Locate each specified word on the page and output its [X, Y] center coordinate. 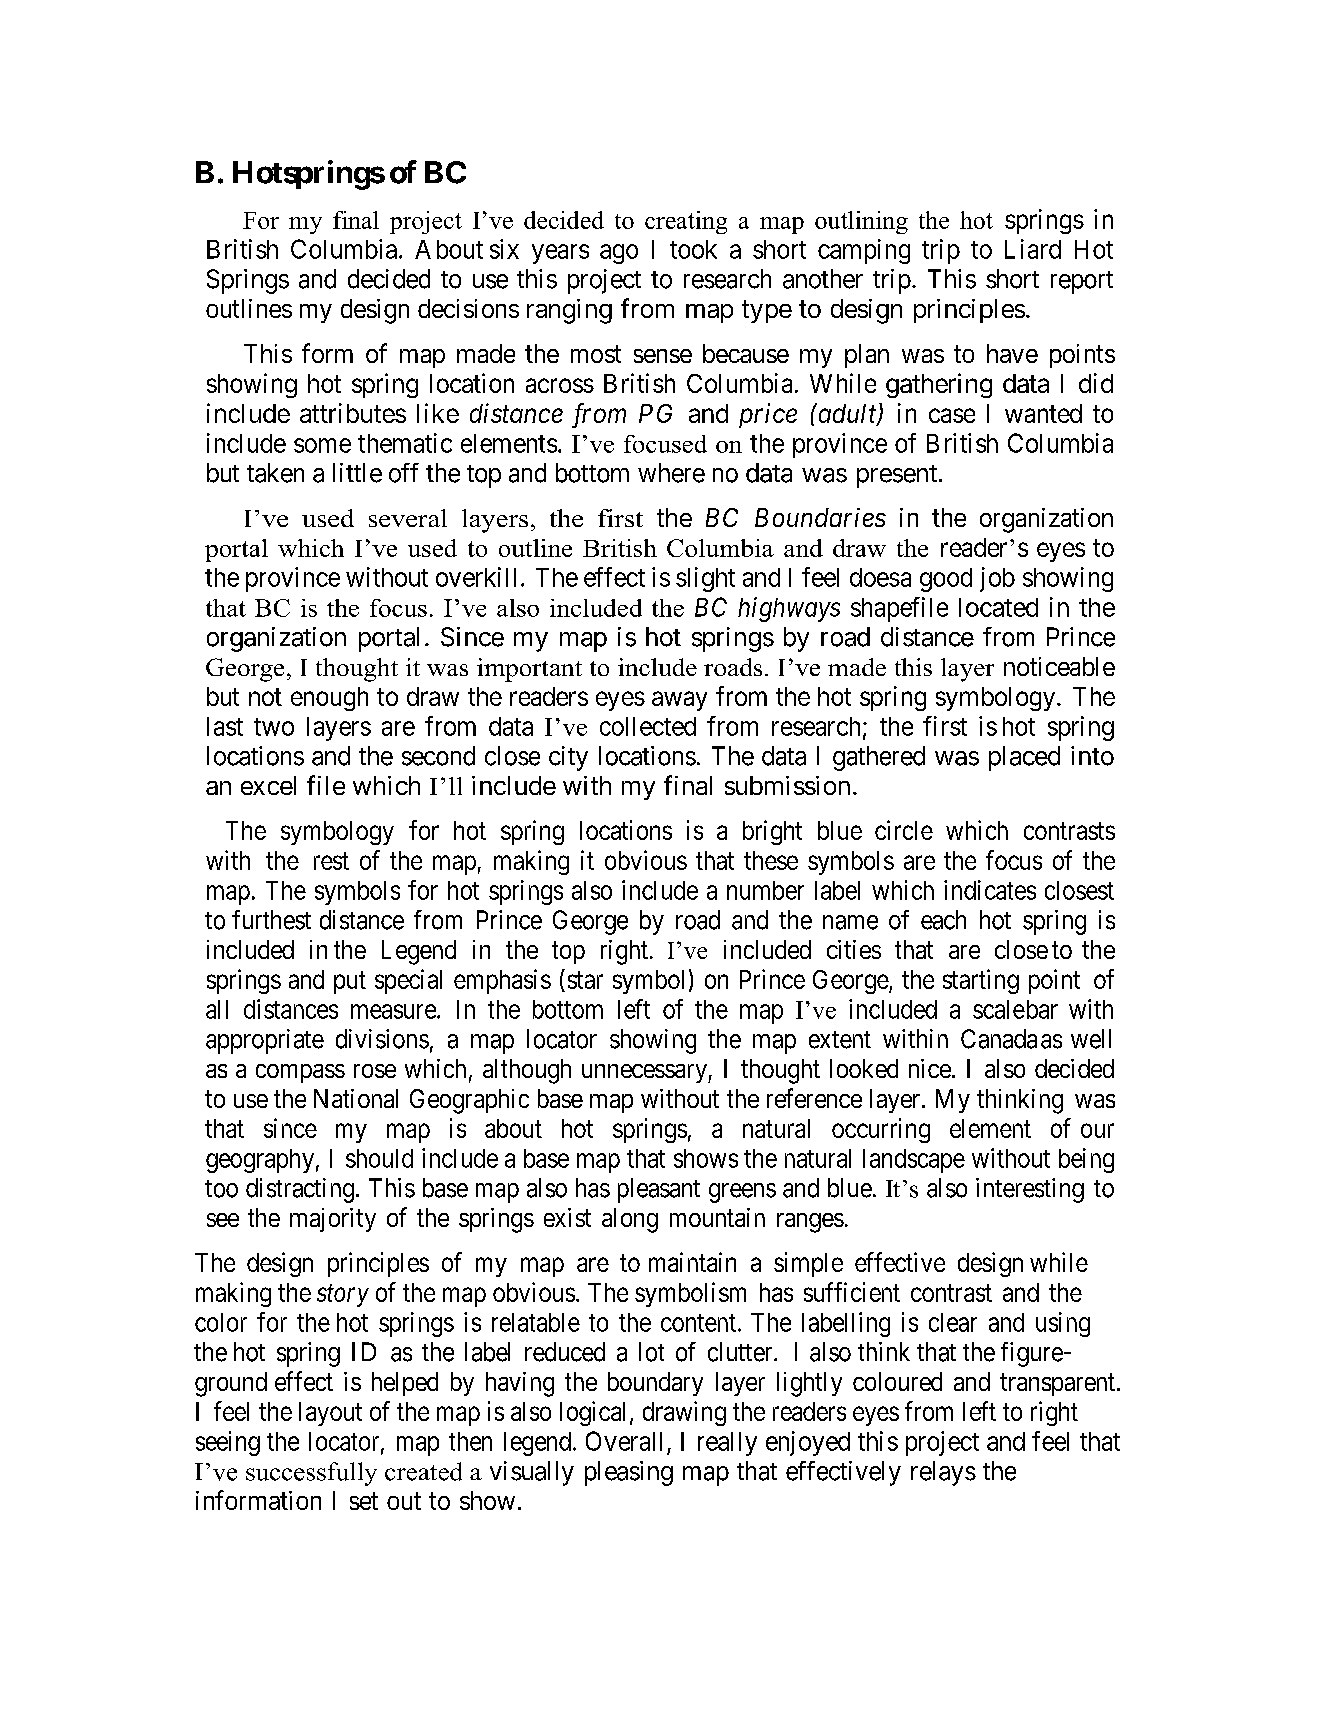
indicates [990, 890]
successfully [311, 1474]
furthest [271, 920]
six [504, 249]
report [1082, 282]
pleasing [629, 1473]
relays [943, 1473]
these [771, 860]
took [693, 249]
